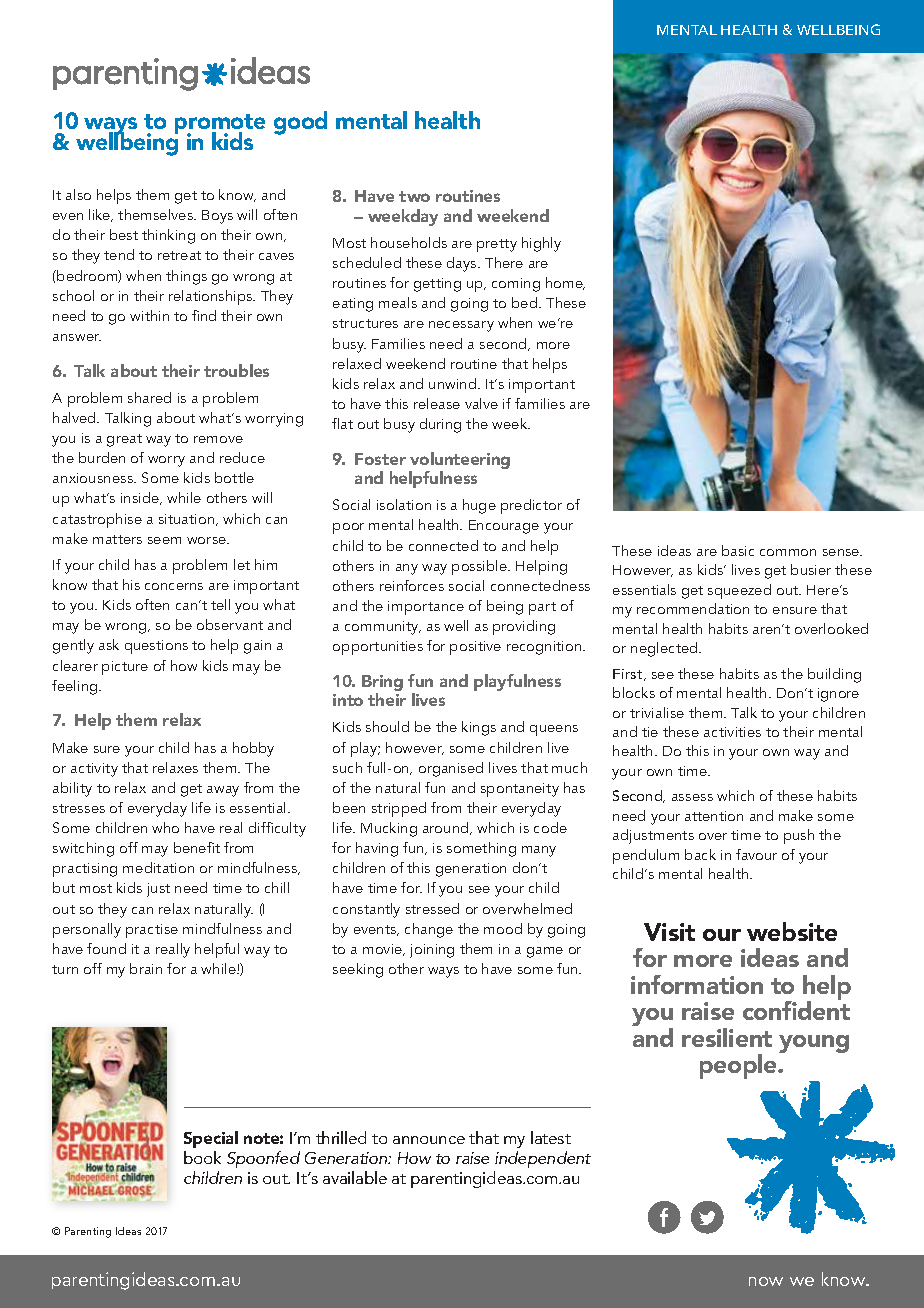 The height and width of the screenshot is (1308, 924). What do you see at coordinates (220, 125) in the screenshot?
I see `promote` at bounding box center [220, 125].
